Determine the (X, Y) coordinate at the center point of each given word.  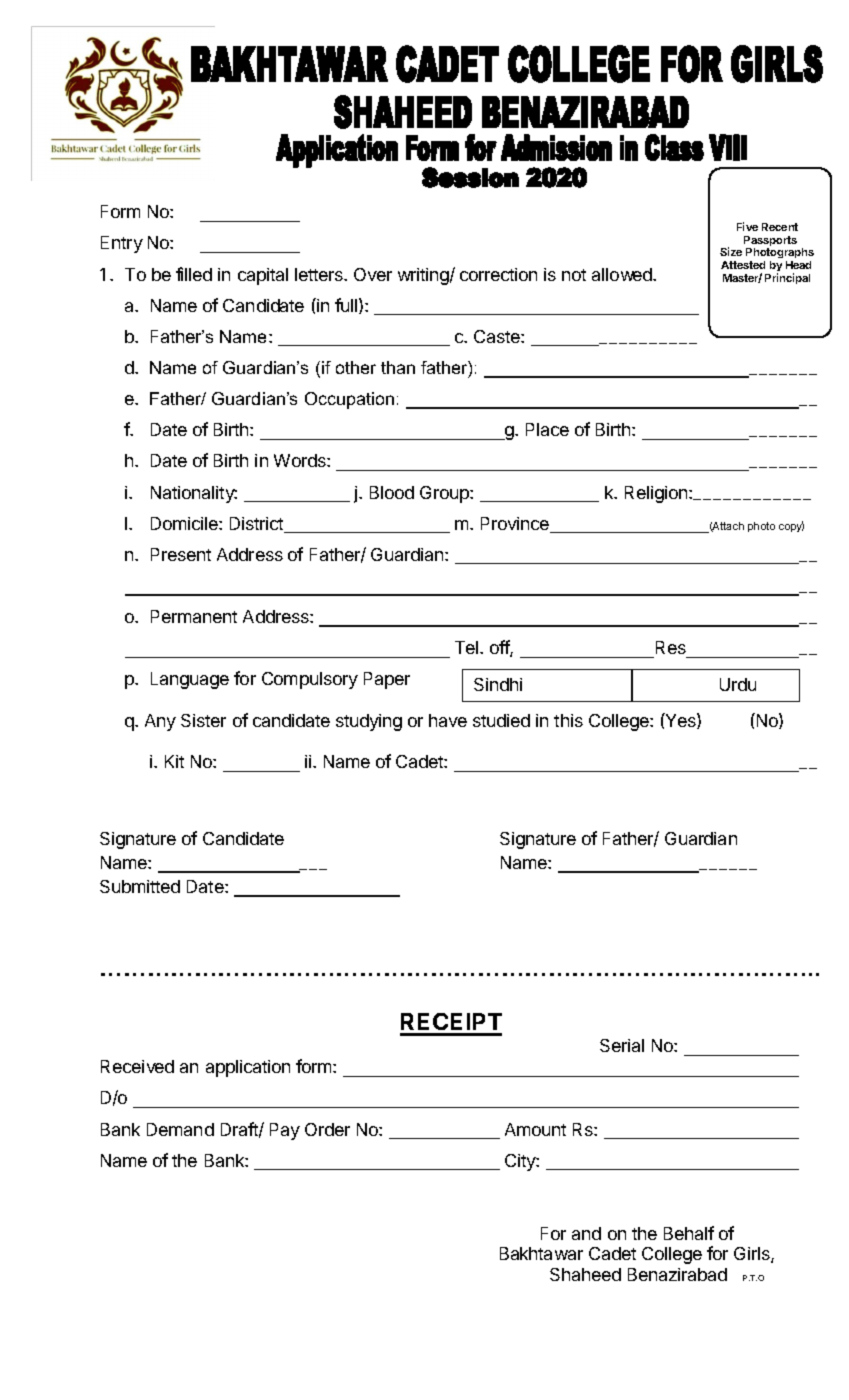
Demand (180, 1129)
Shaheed (585, 1274)
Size (731, 251)
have (448, 720)
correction (498, 274)
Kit (174, 761)
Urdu (738, 684)
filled (194, 274)
